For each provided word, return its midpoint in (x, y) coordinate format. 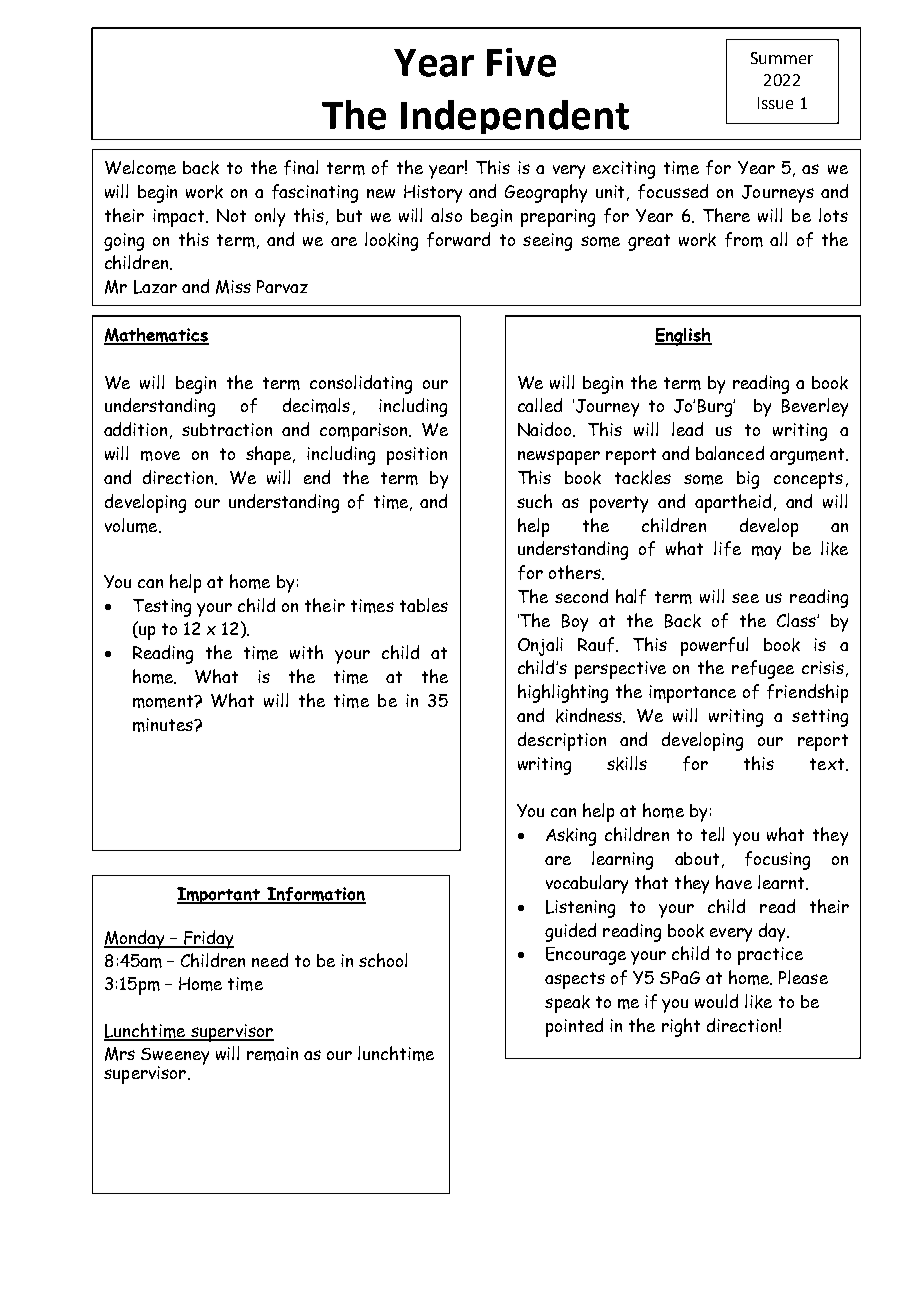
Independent (515, 117)
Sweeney (175, 1058)
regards (174, 384)
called (540, 405)
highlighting (563, 693)
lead (687, 429)
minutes (164, 725)
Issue (775, 103)
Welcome (140, 167)
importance (692, 694)
